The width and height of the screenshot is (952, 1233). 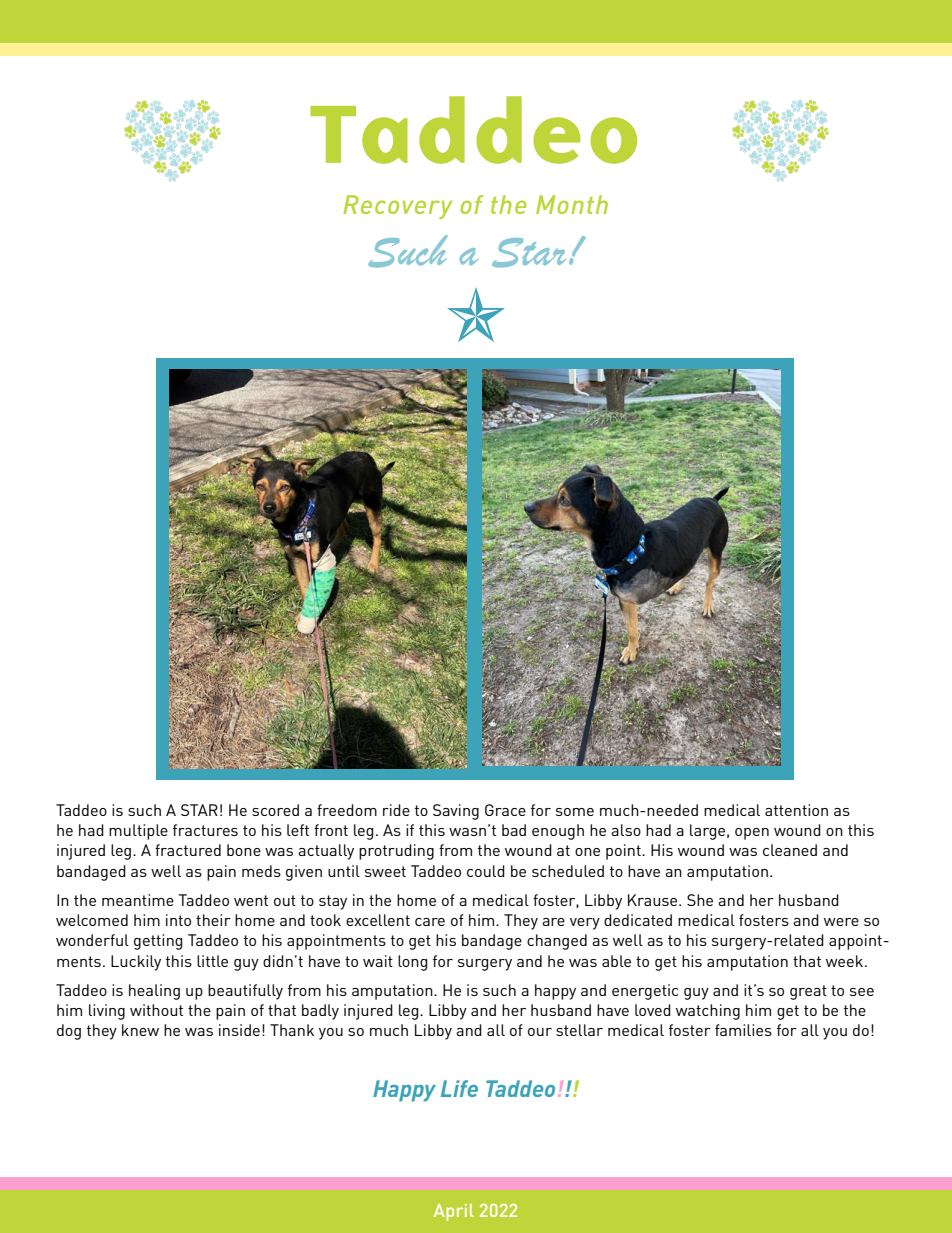 What do you see at coordinates (796, 810) in the screenshot?
I see `attention` at bounding box center [796, 810].
